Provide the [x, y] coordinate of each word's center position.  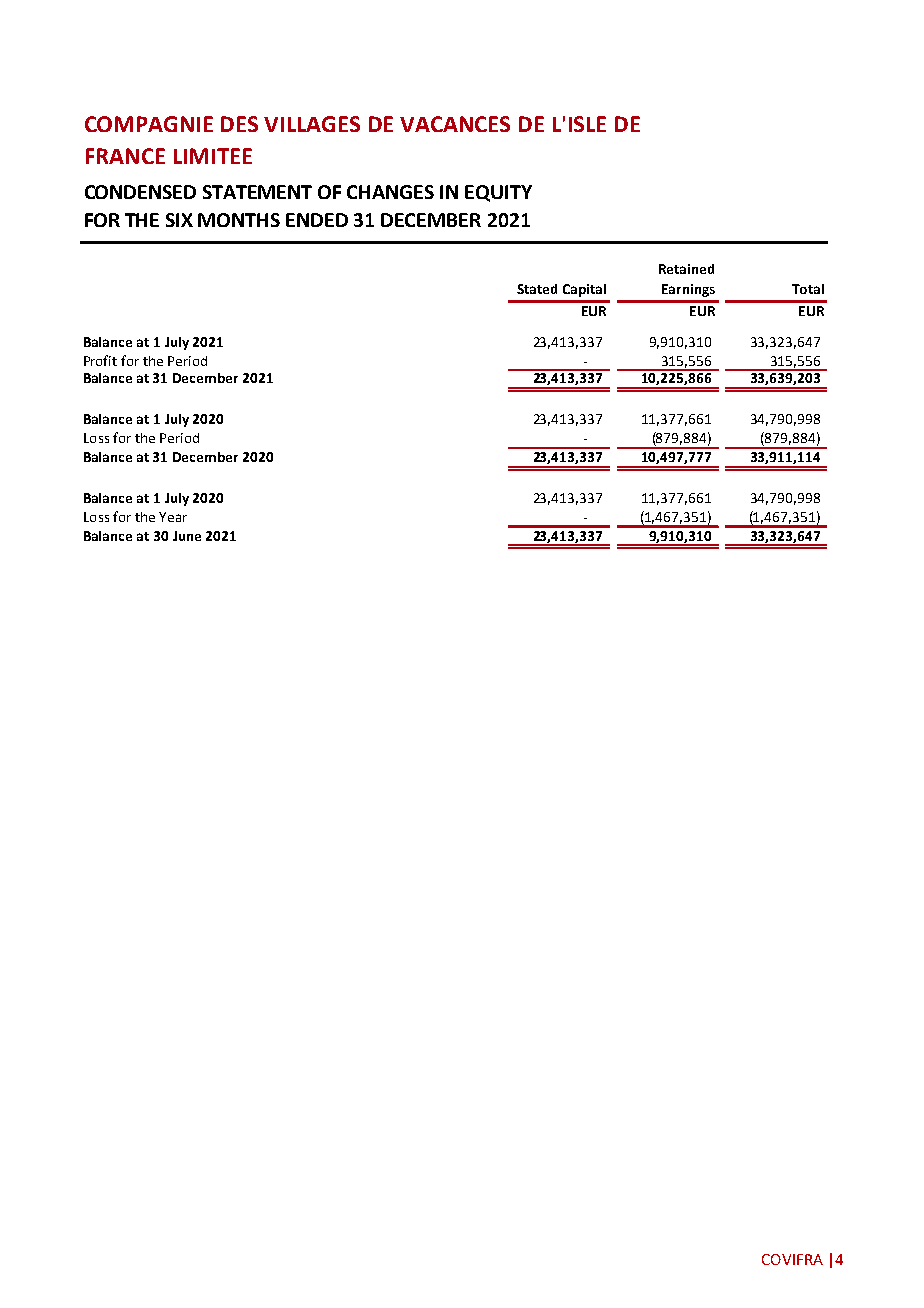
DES [239, 124]
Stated [537, 289]
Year [173, 517]
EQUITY [498, 193]
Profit [100, 360]
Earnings [688, 290]
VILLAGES [312, 124]
